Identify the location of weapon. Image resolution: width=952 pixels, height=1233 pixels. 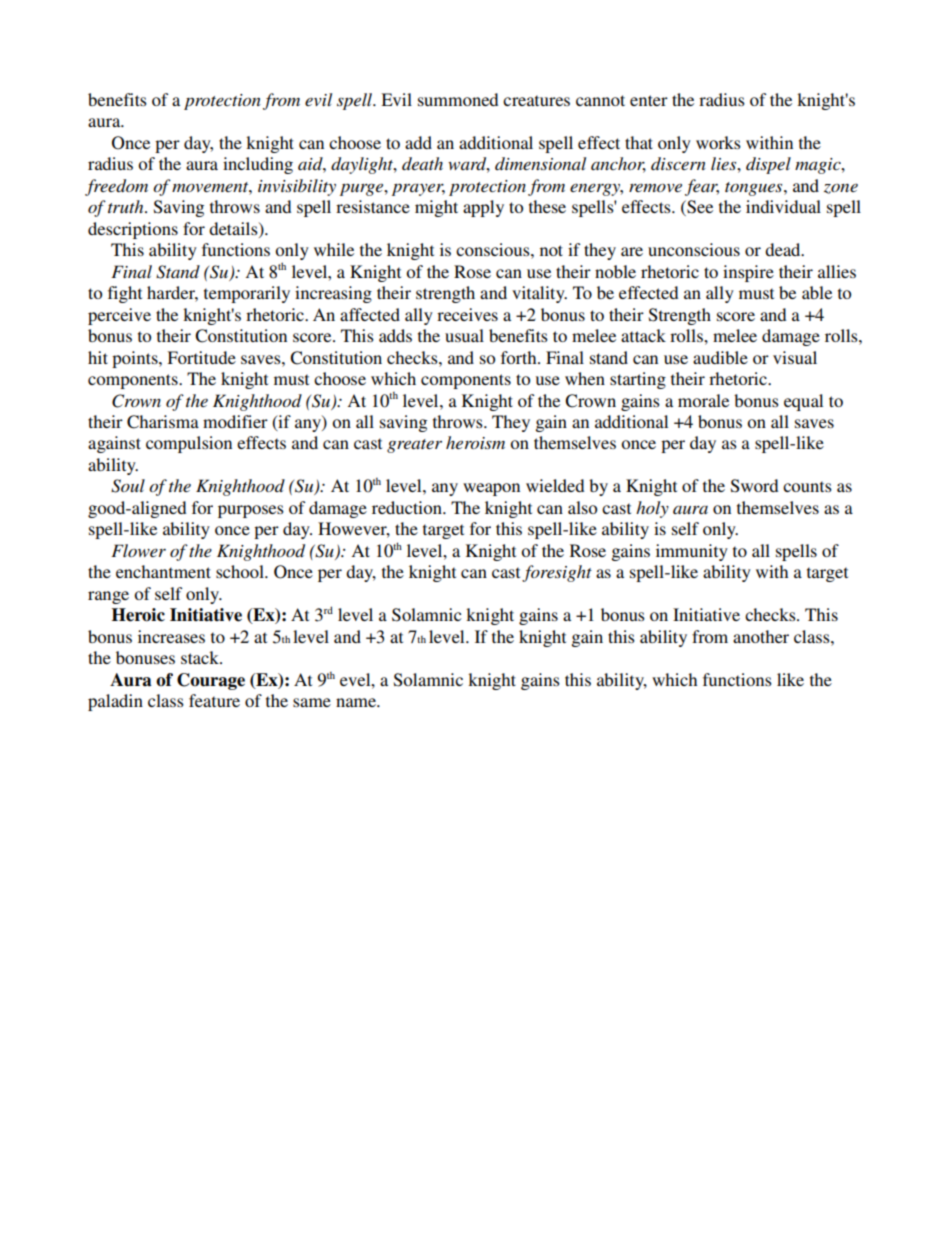
(491, 489).
